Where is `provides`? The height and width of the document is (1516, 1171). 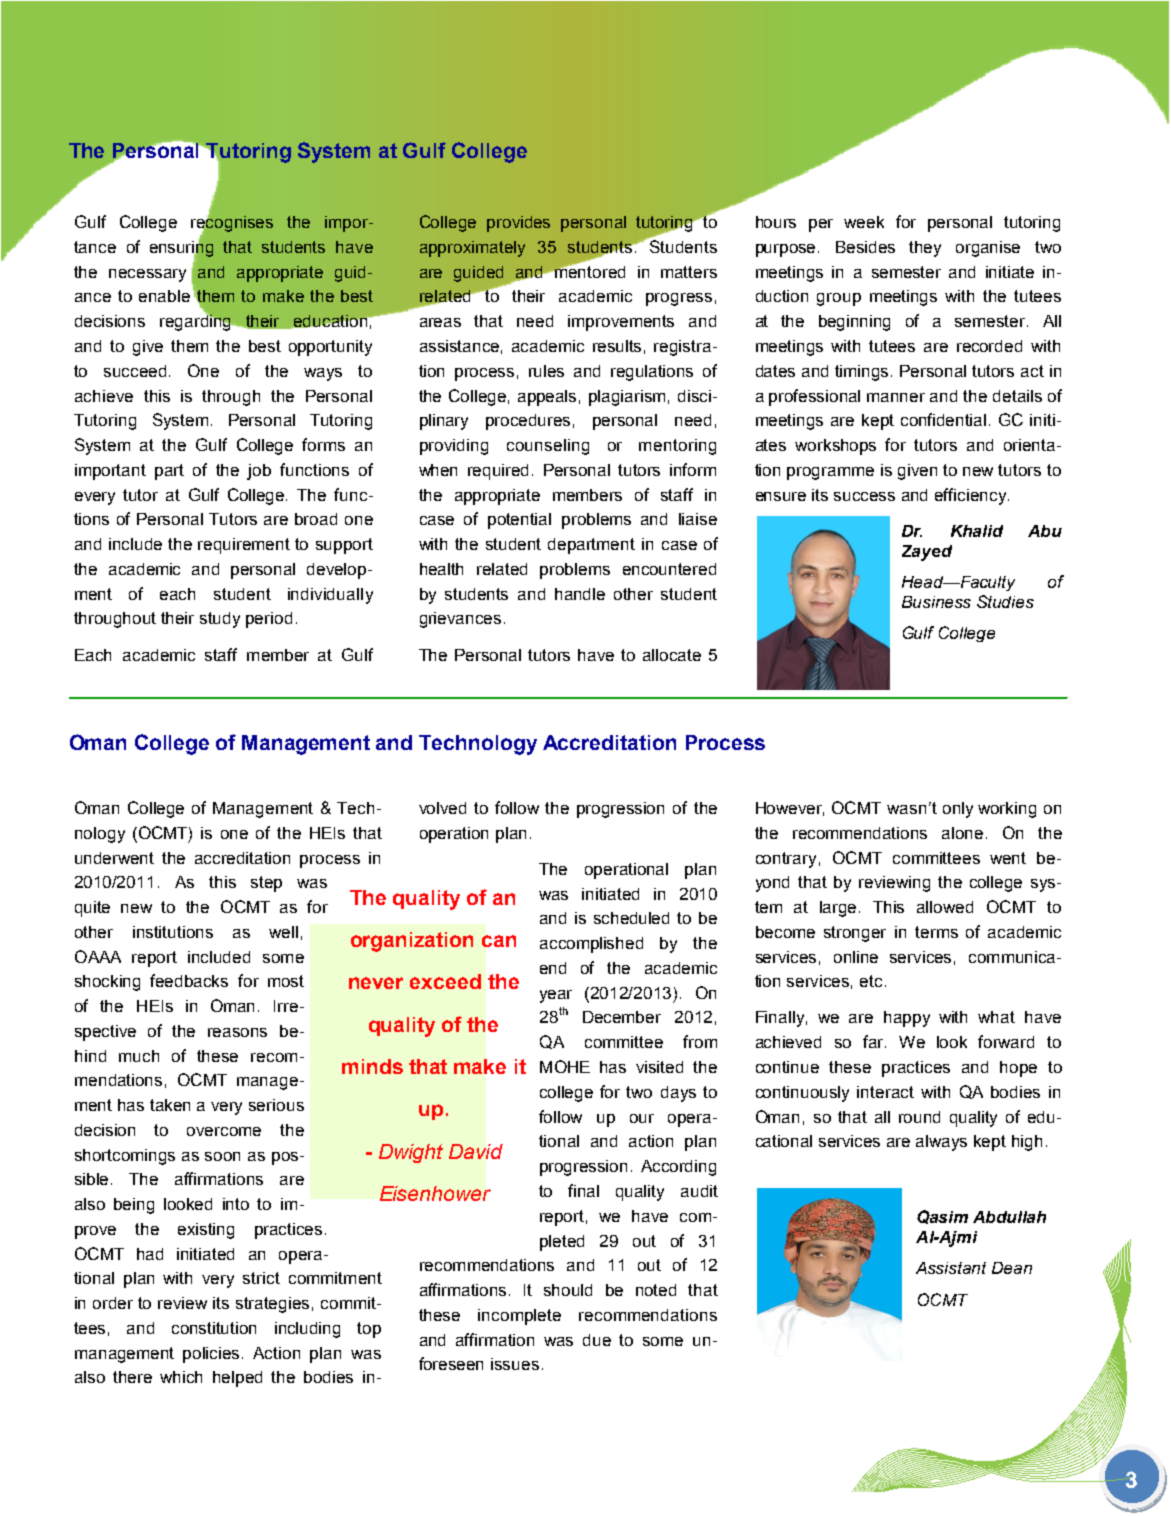 provides is located at coordinates (518, 224).
